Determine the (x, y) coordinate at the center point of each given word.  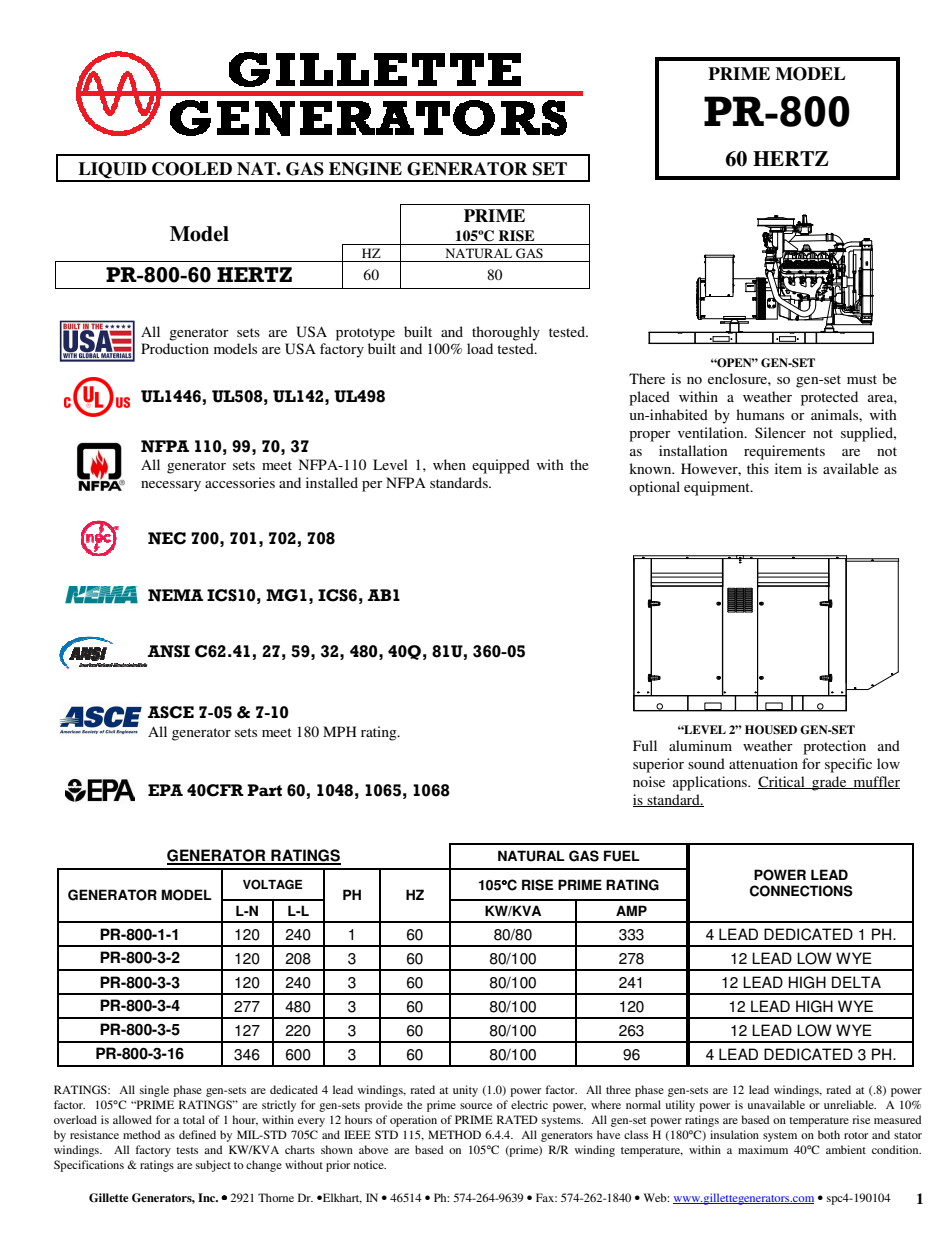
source (476, 1106)
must (862, 379)
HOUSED (771, 730)
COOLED (192, 169)
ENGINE (365, 169)
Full (645, 745)
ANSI (169, 651)
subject (213, 1166)
